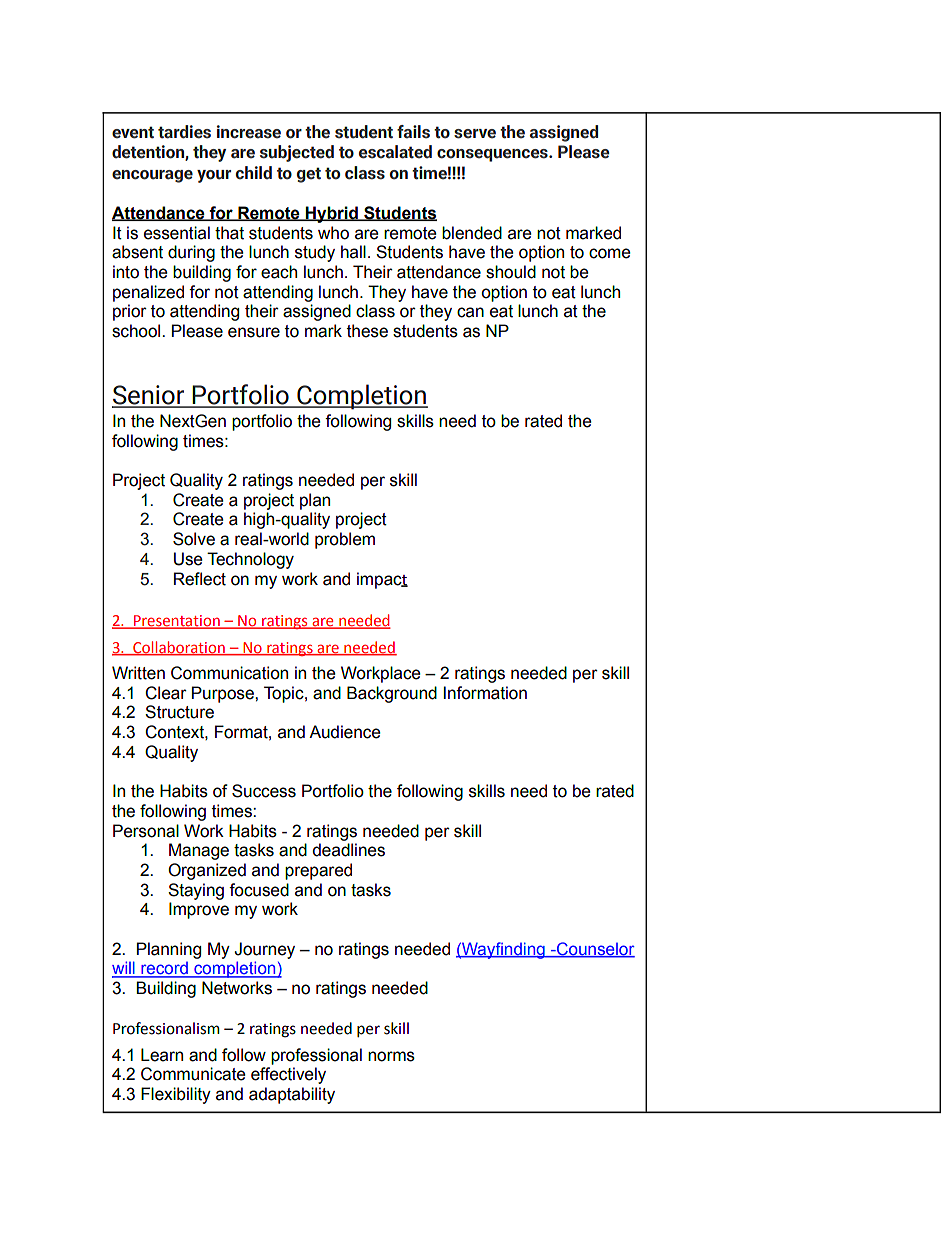  What do you see at coordinates (382, 580) in the screenshot?
I see `impact` at bounding box center [382, 580].
